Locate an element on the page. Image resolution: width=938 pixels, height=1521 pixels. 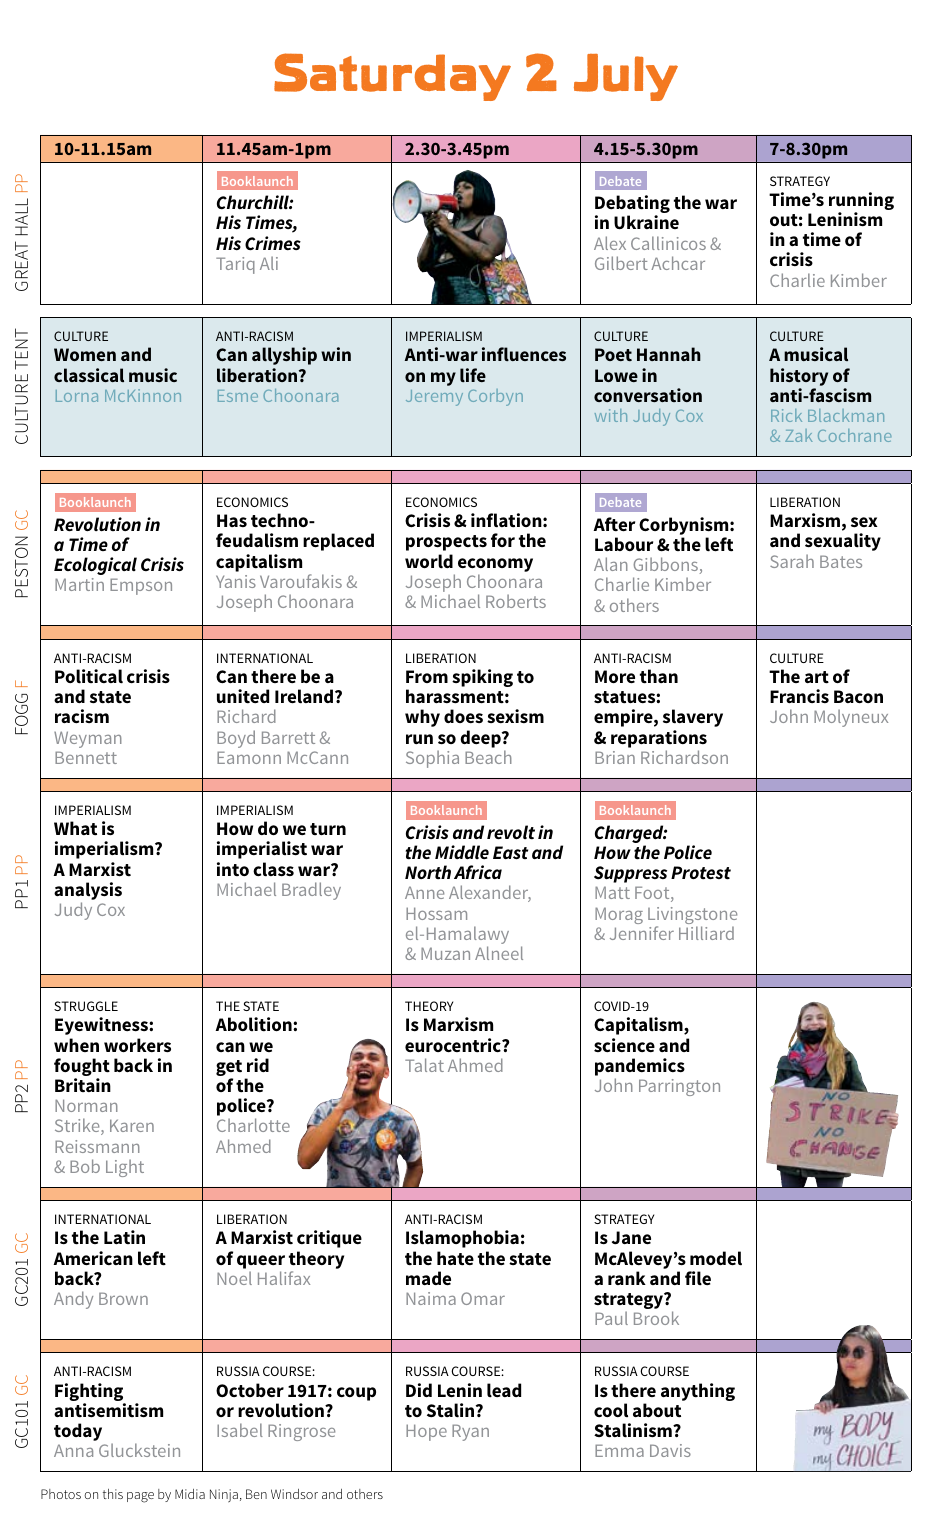
running is located at coordinates (861, 202).
